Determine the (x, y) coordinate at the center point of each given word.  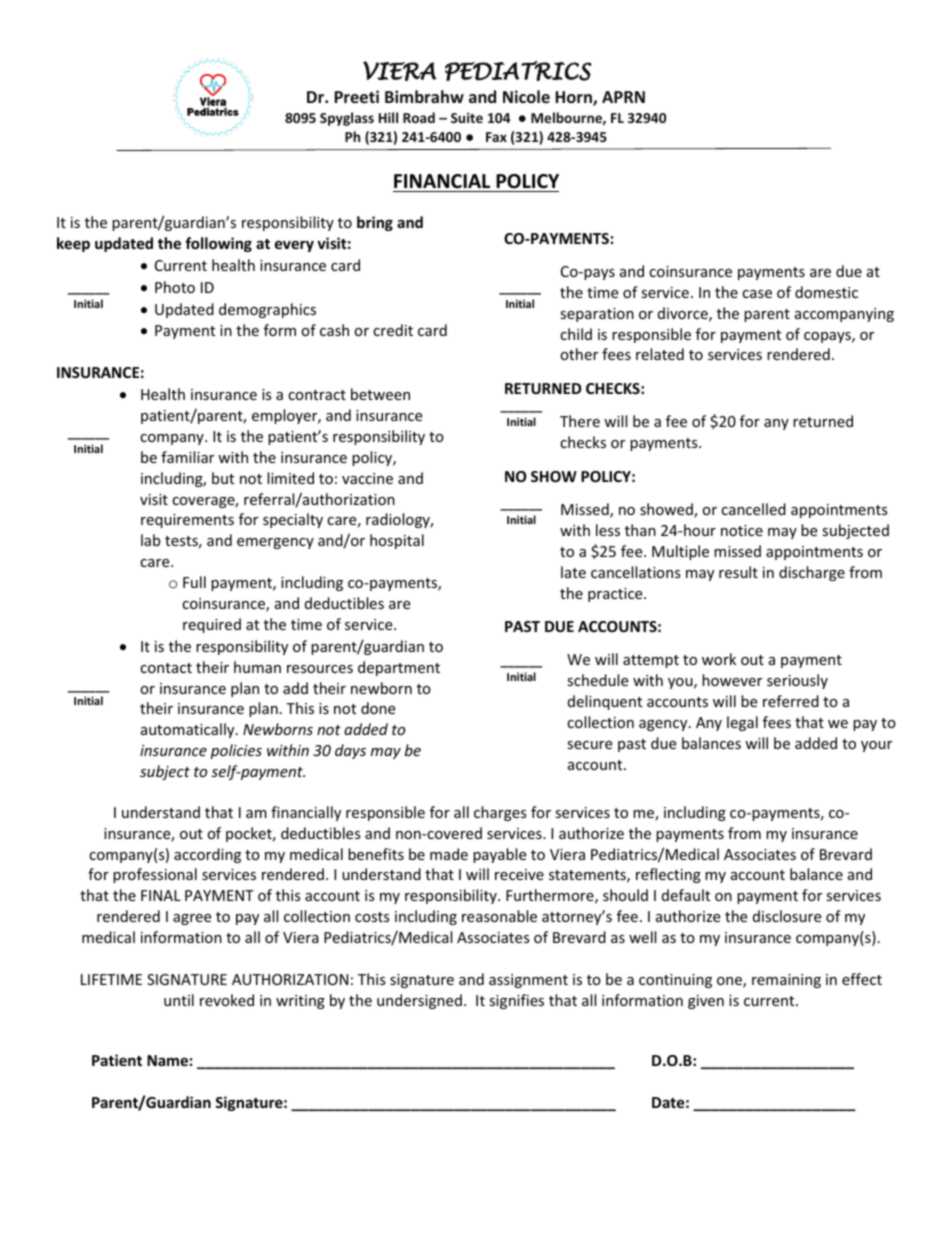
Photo (175, 287)
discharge (812, 573)
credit (393, 330)
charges (500, 813)
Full (194, 582)
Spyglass (347, 119)
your (876, 746)
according (207, 855)
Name (167, 1060)
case (757, 294)
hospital (397, 541)
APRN (623, 97)
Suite (467, 117)
